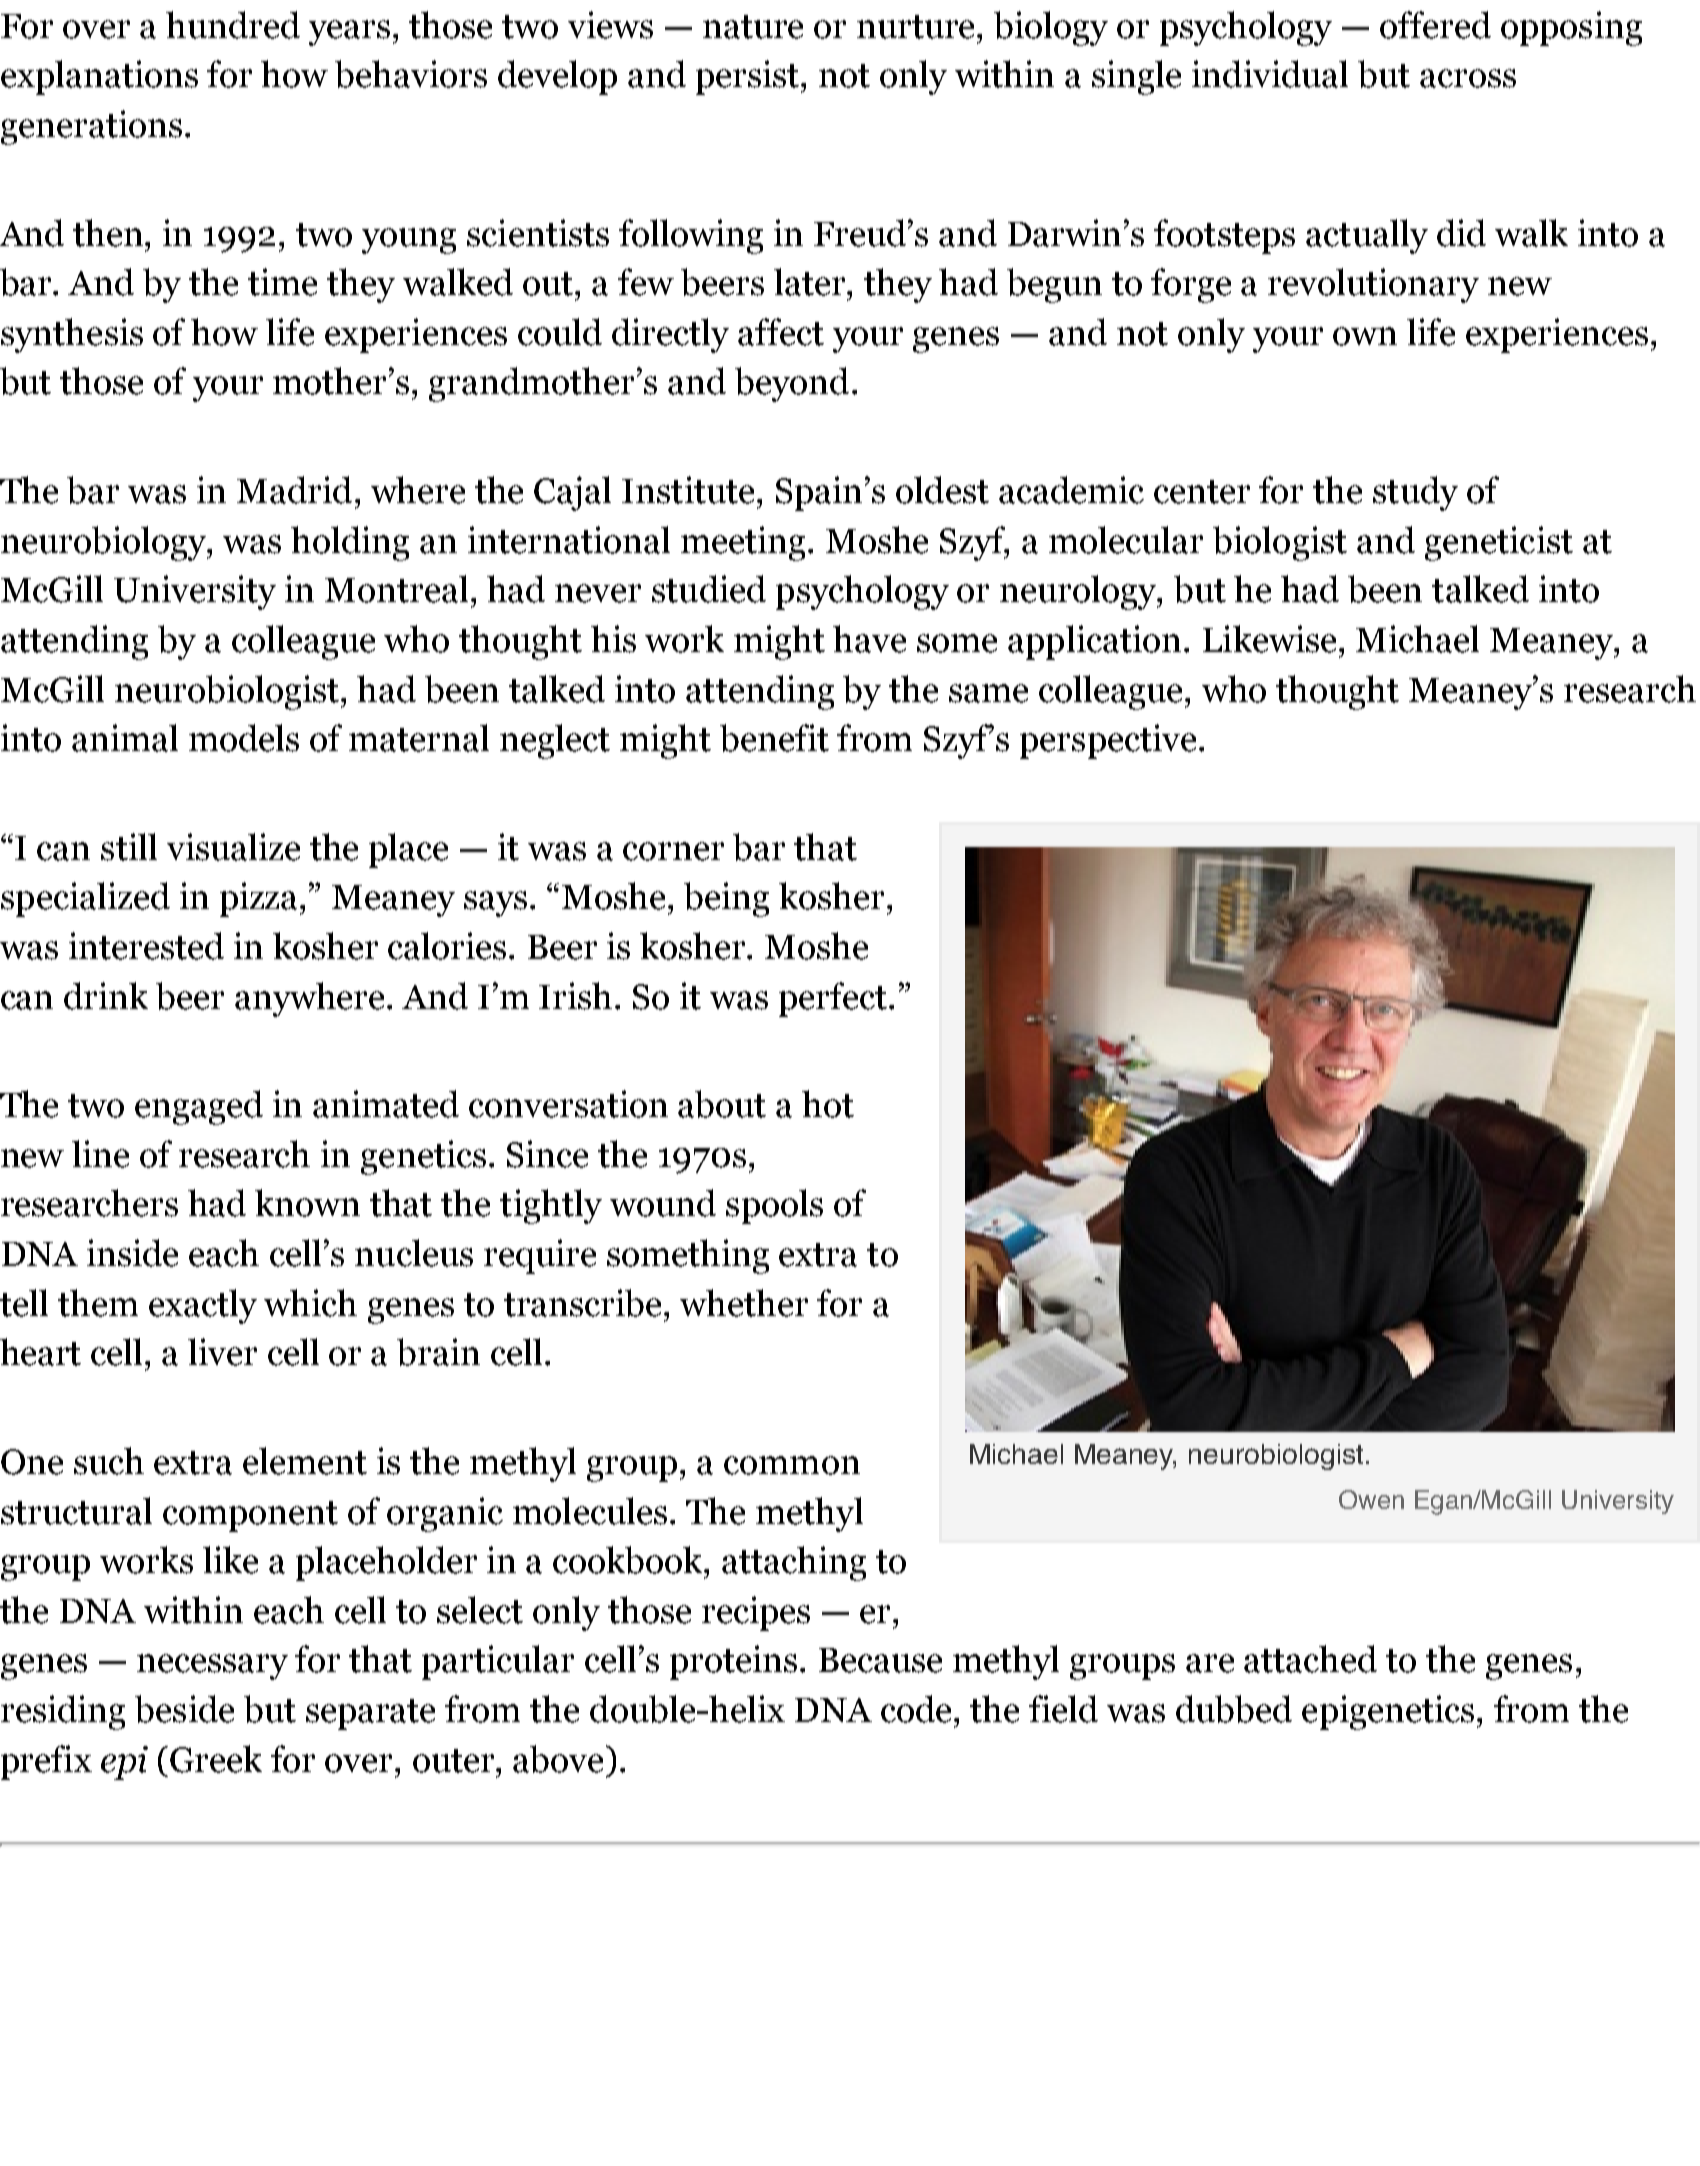  I want to click on perspective, so click(1108, 741).
